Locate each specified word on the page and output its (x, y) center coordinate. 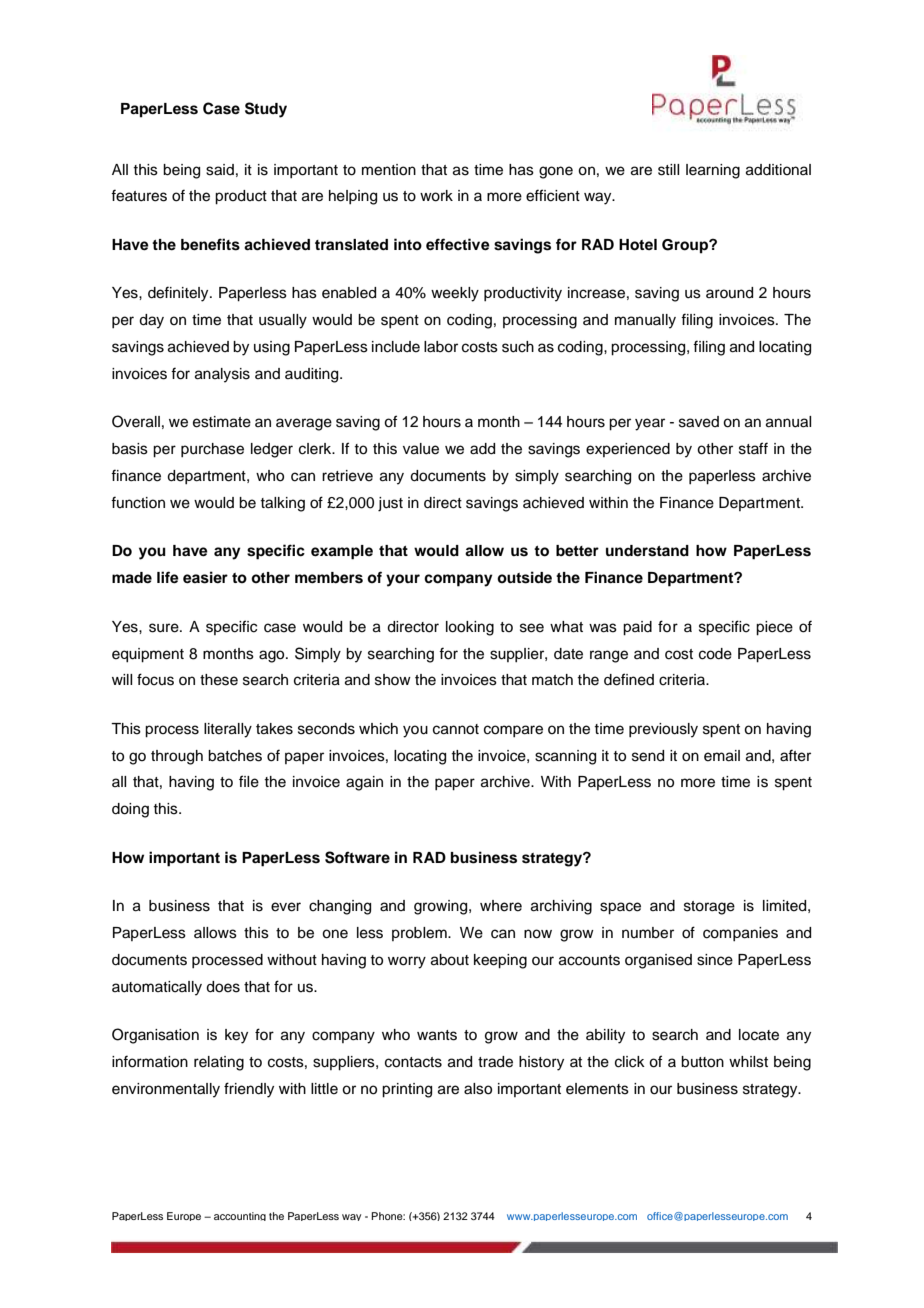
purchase (212, 450)
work (436, 196)
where (501, 906)
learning (713, 171)
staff (753, 448)
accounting (240, 1216)
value (421, 449)
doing (130, 810)
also (478, 1089)
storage (709, 908)
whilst (748, 1062)
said (220, 170)
